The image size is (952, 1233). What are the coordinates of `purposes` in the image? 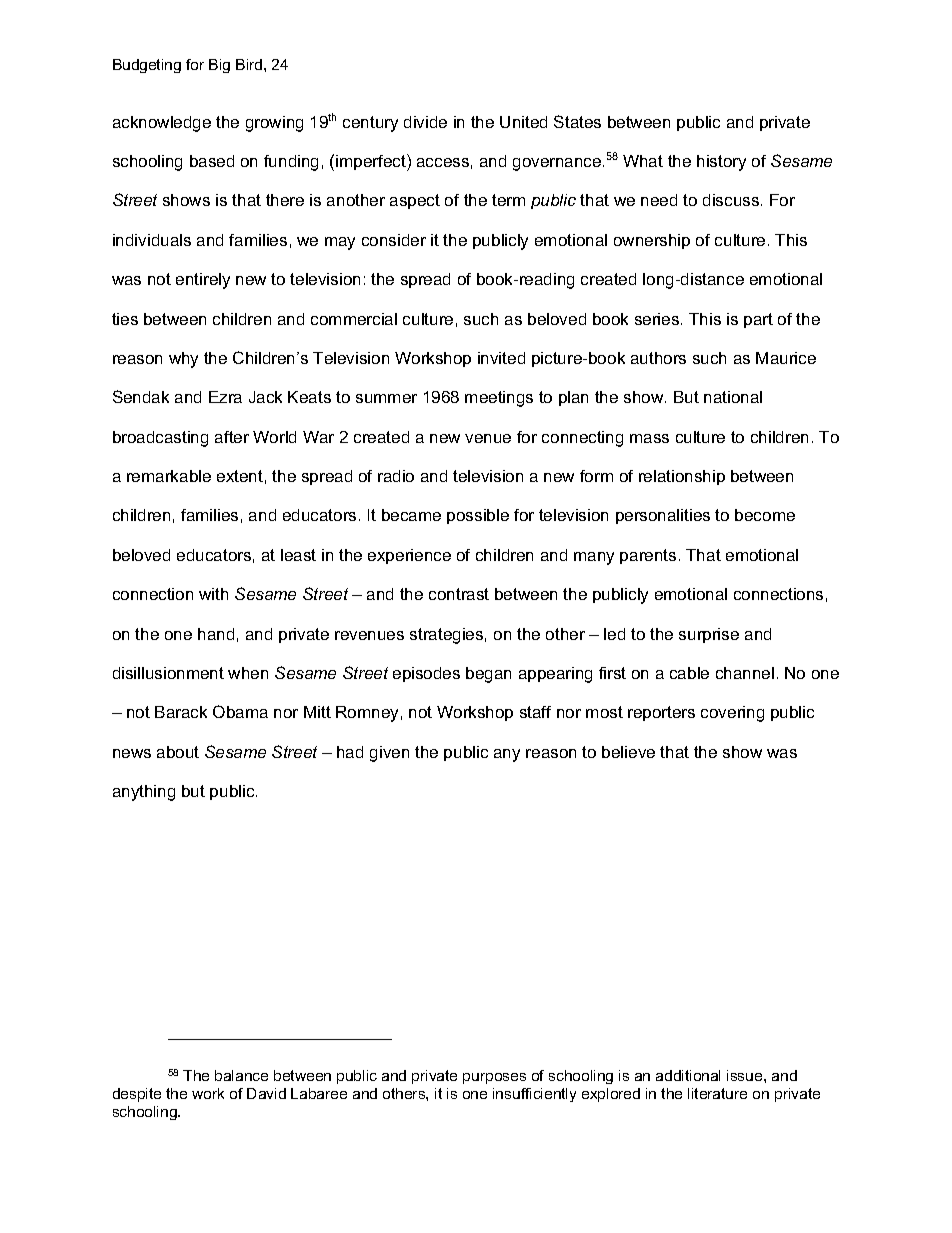 It's located at (494, 1078).
